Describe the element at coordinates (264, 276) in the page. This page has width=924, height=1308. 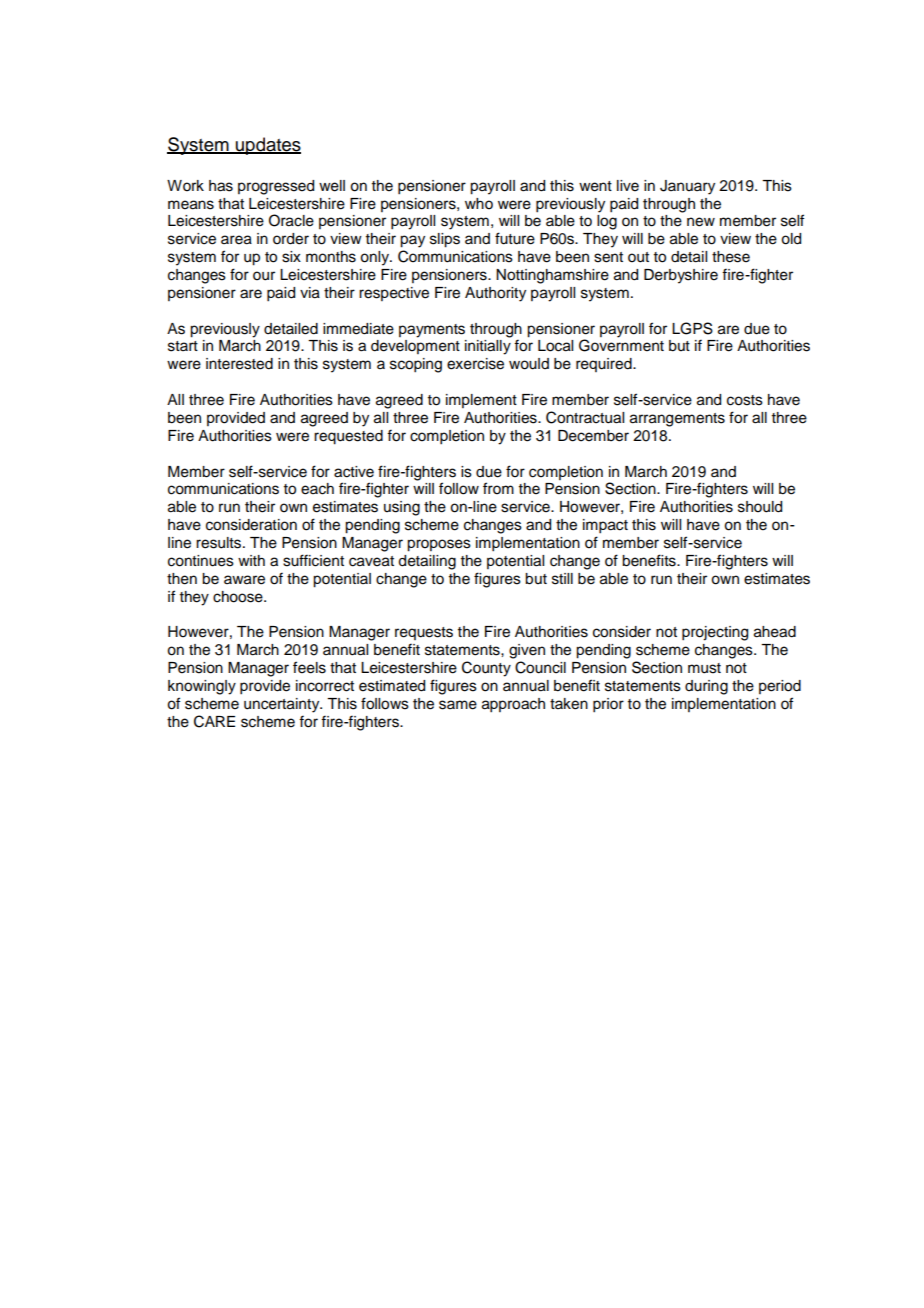
I see `our` at that location.
